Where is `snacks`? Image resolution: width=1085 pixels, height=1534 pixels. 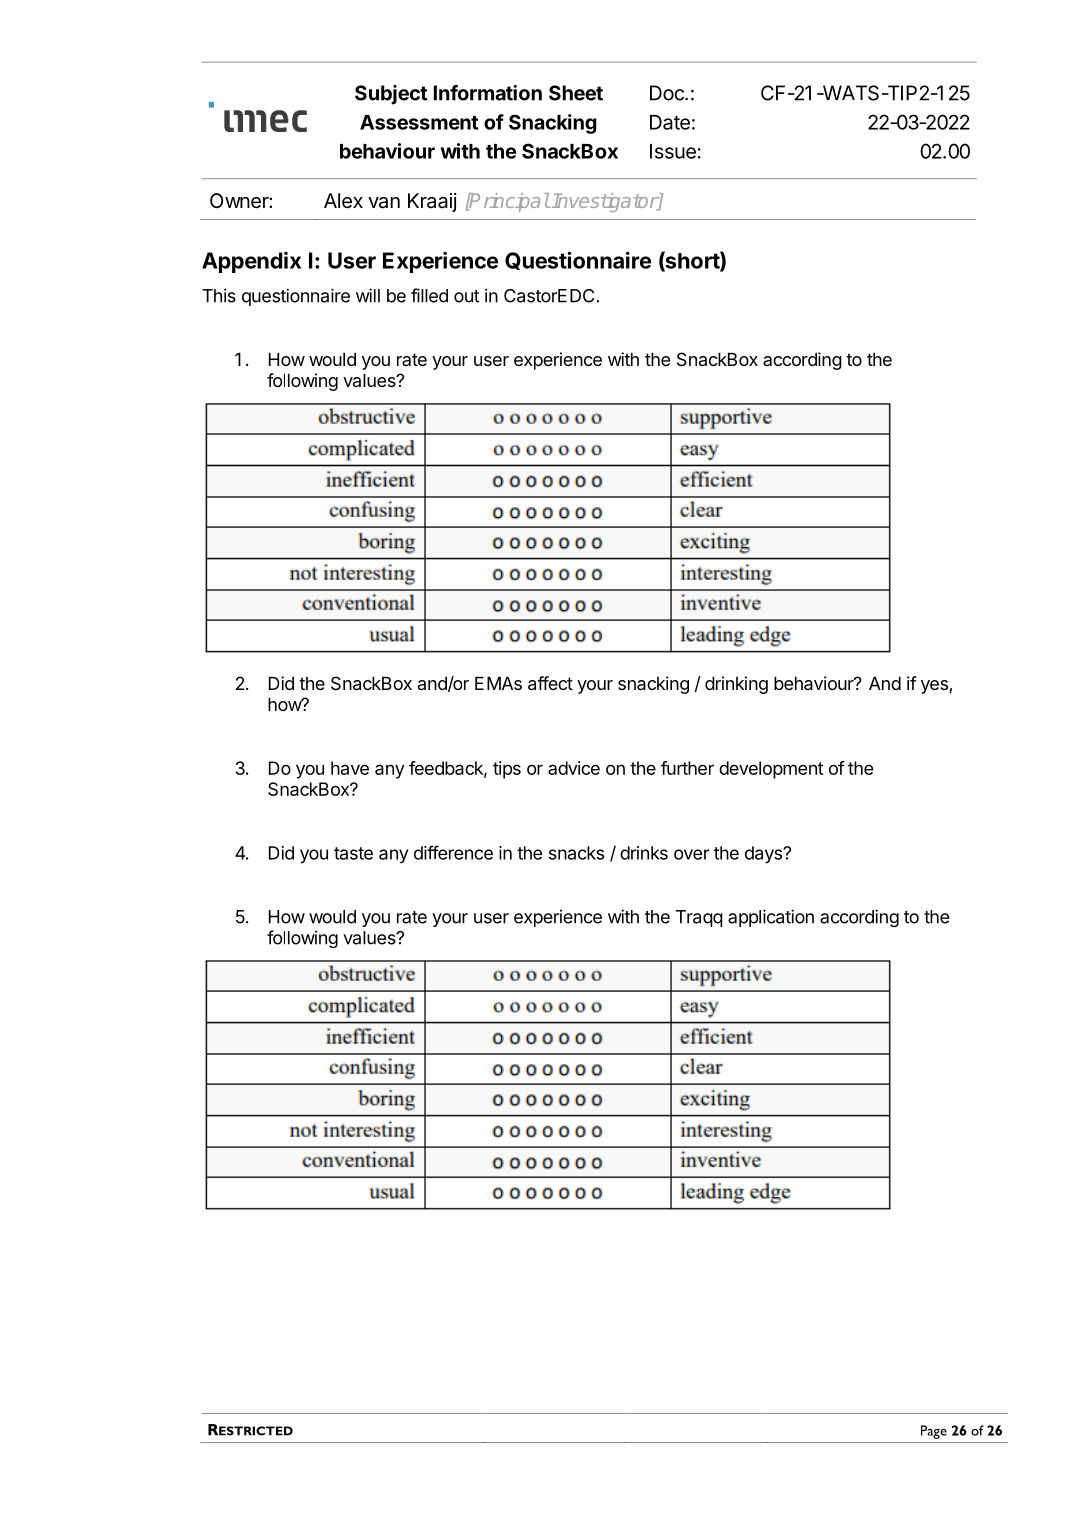
snacks is located at coordinates (576, 853).
